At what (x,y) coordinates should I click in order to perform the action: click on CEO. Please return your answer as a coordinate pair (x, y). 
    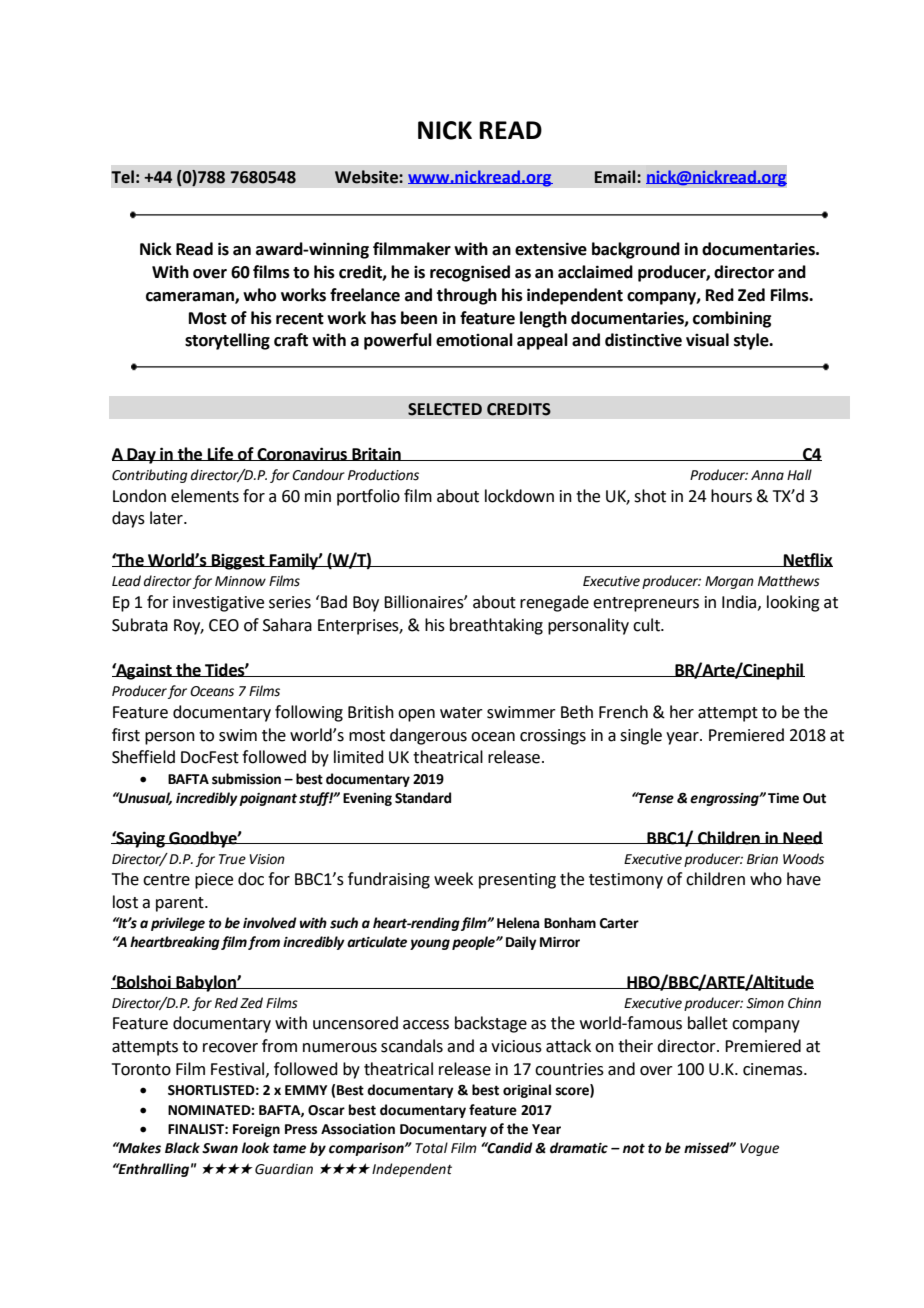
    Looking at the image, I should click on (224, 625).
